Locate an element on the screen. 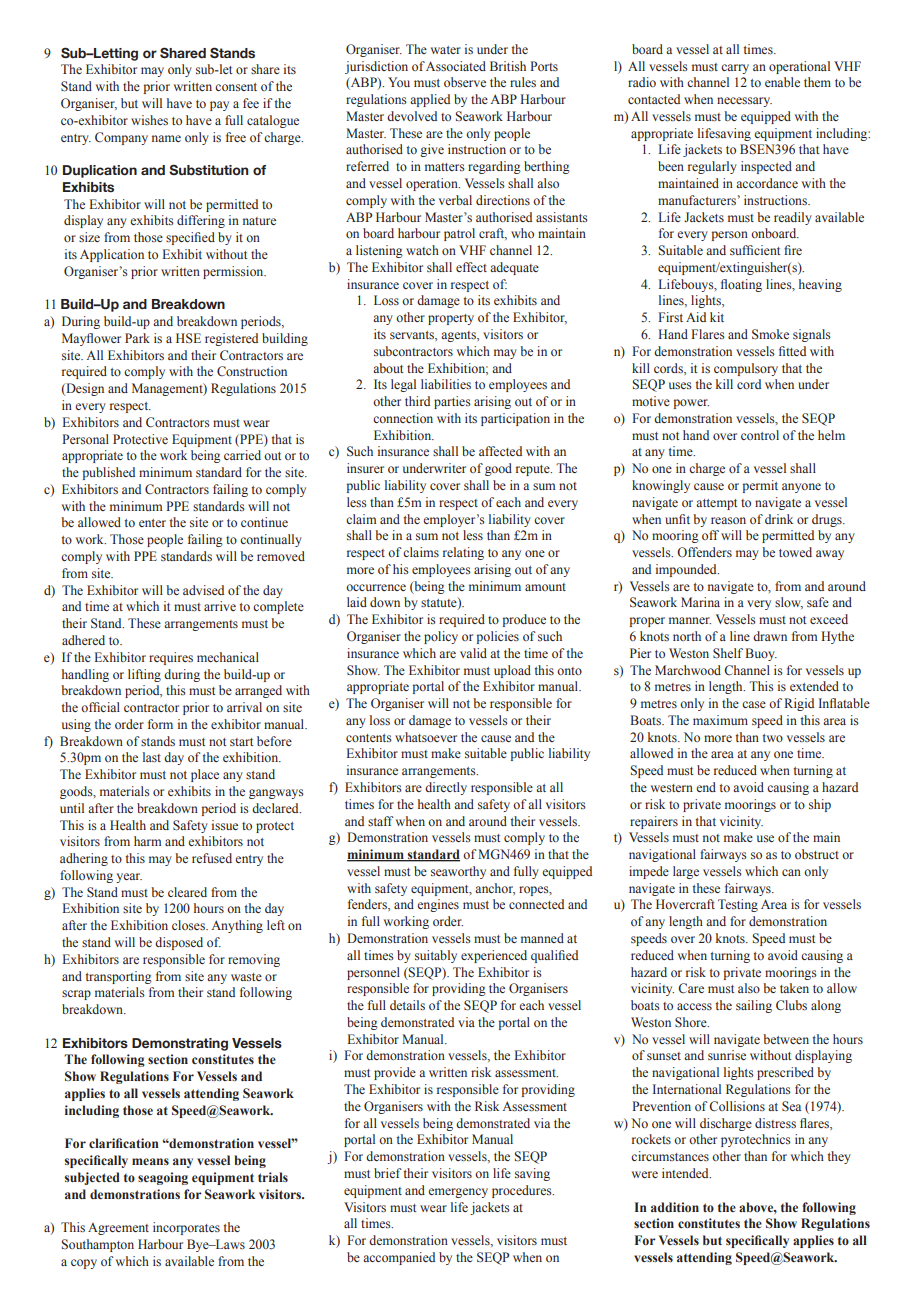 Image resolution: width=924 pixels, height=1308 pixels. addition is located at coordinates (675, 1207).
